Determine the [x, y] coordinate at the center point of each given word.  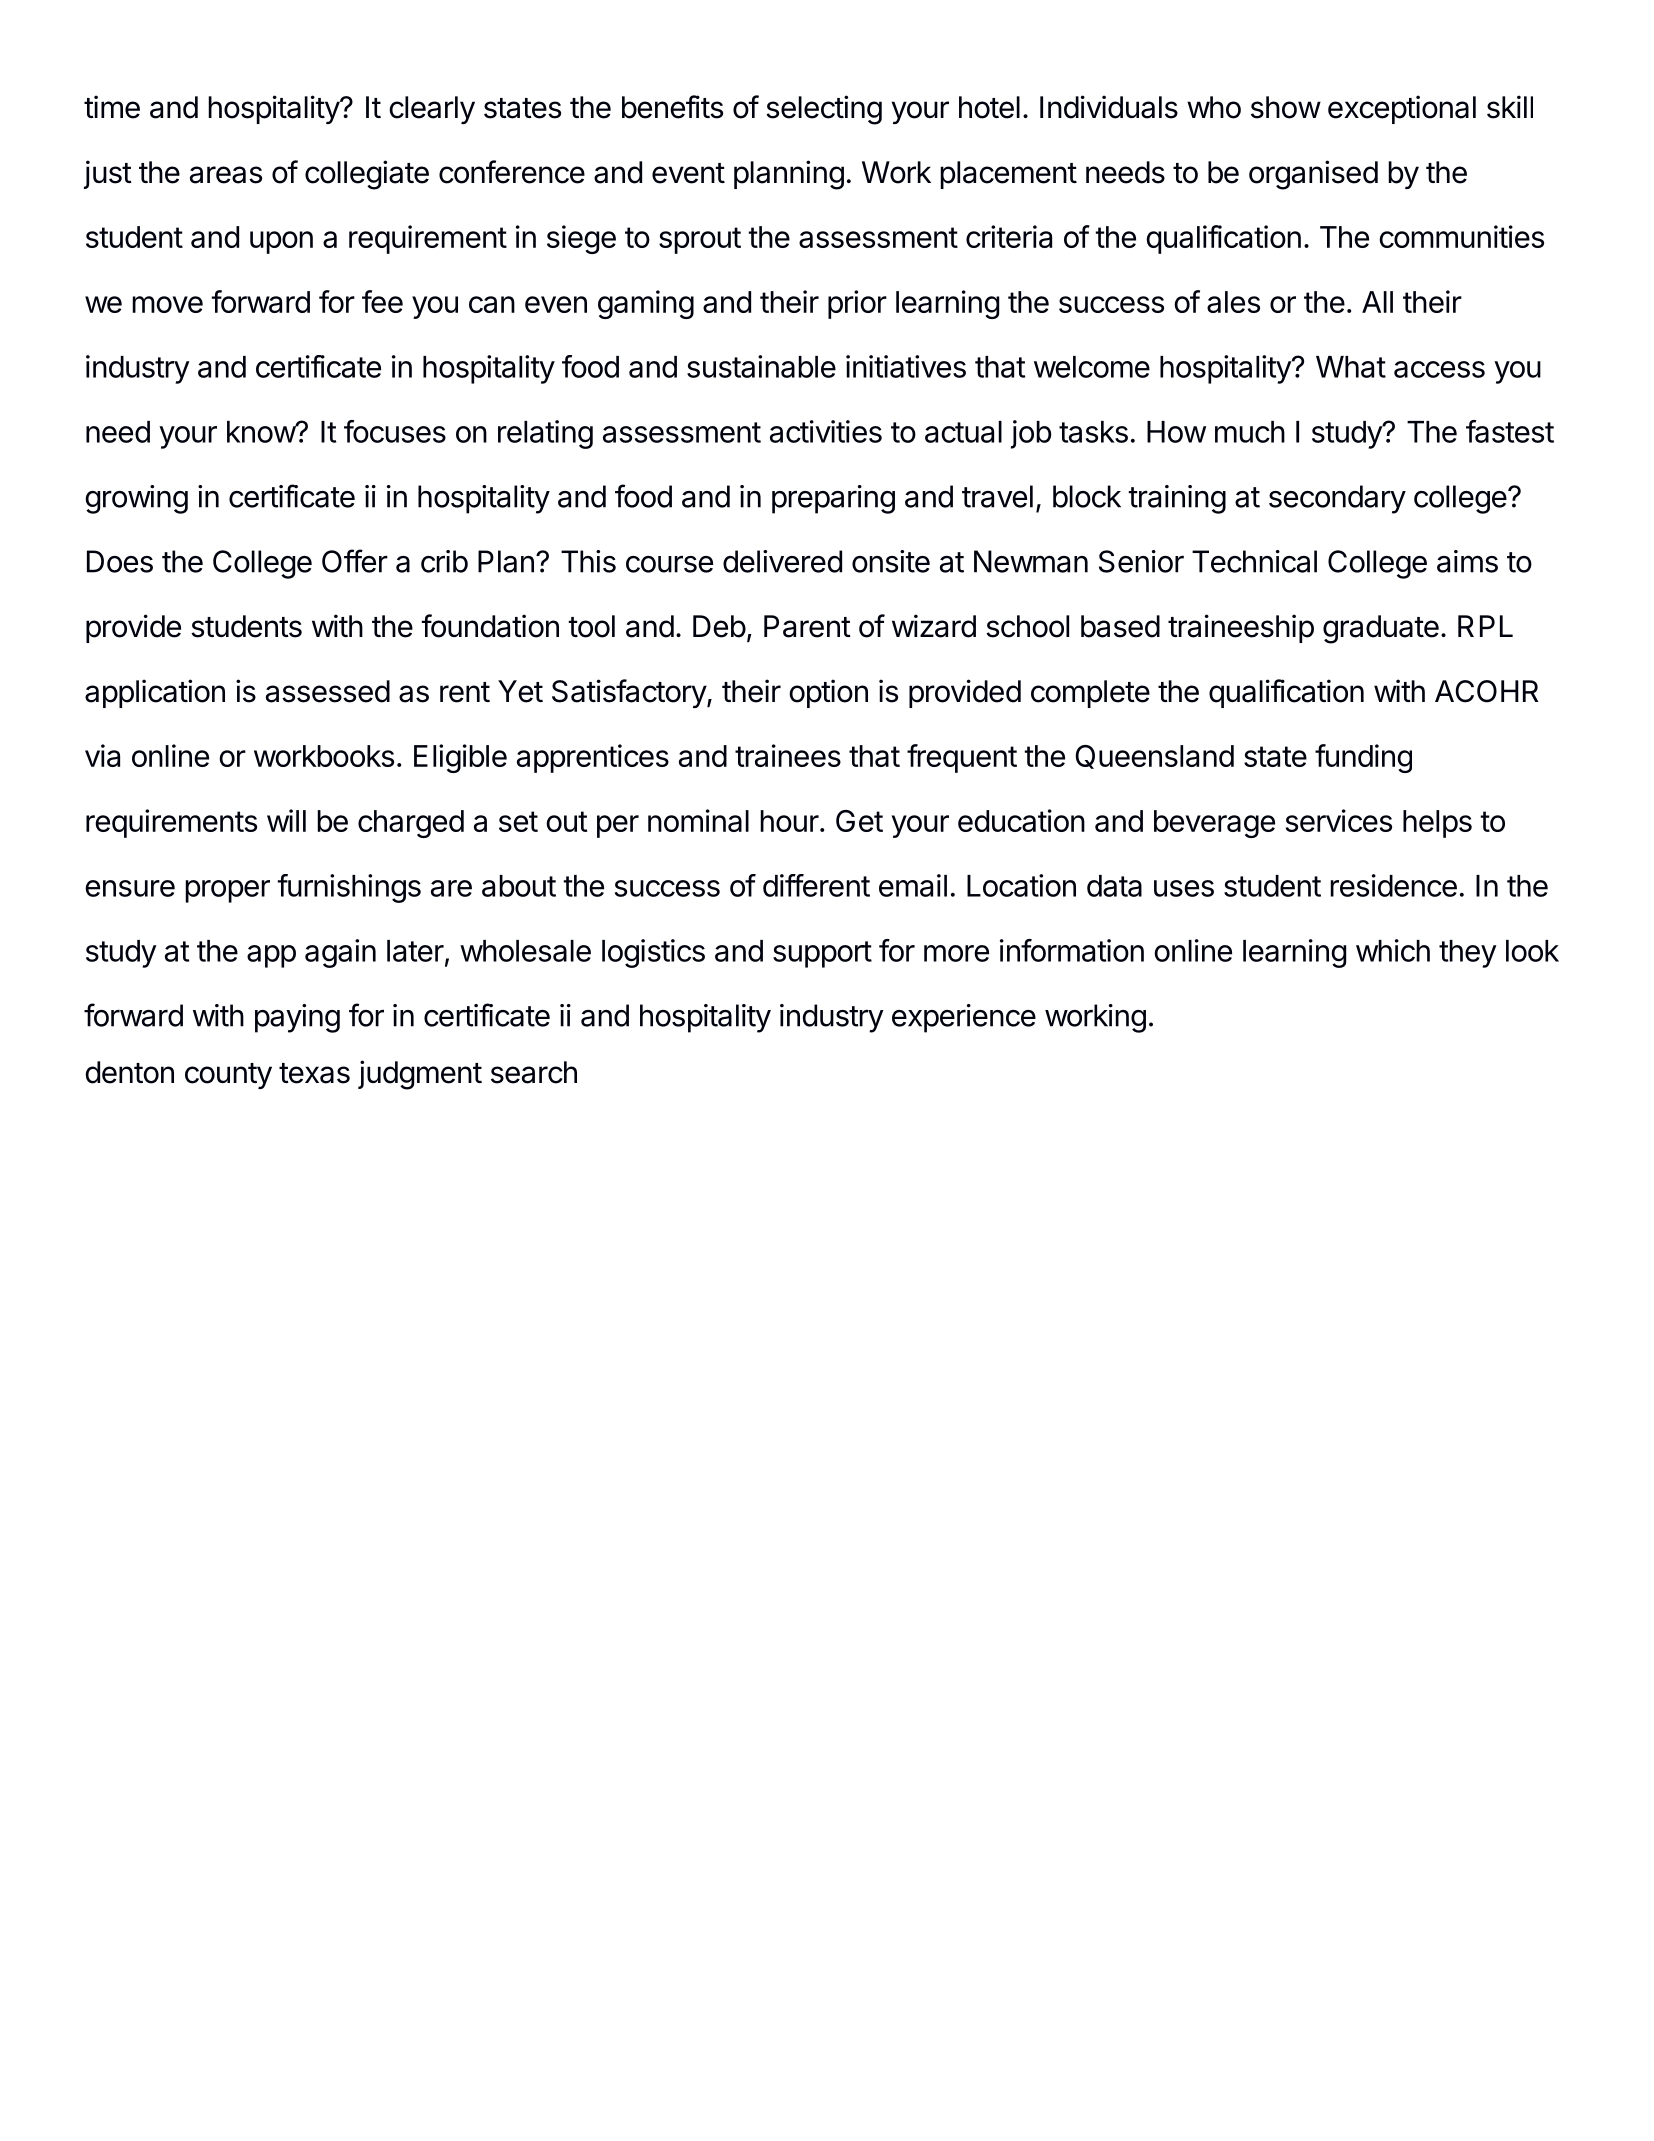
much [1250, 432]
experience [964, 1018]
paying [297, 1018]
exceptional [1402, 109]
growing [136, 499]
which [1393, 950]
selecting [824, 110]
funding [1363, 758]
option [828, 693]
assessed [328, 691]
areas [226, 175]
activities [826, 431]
